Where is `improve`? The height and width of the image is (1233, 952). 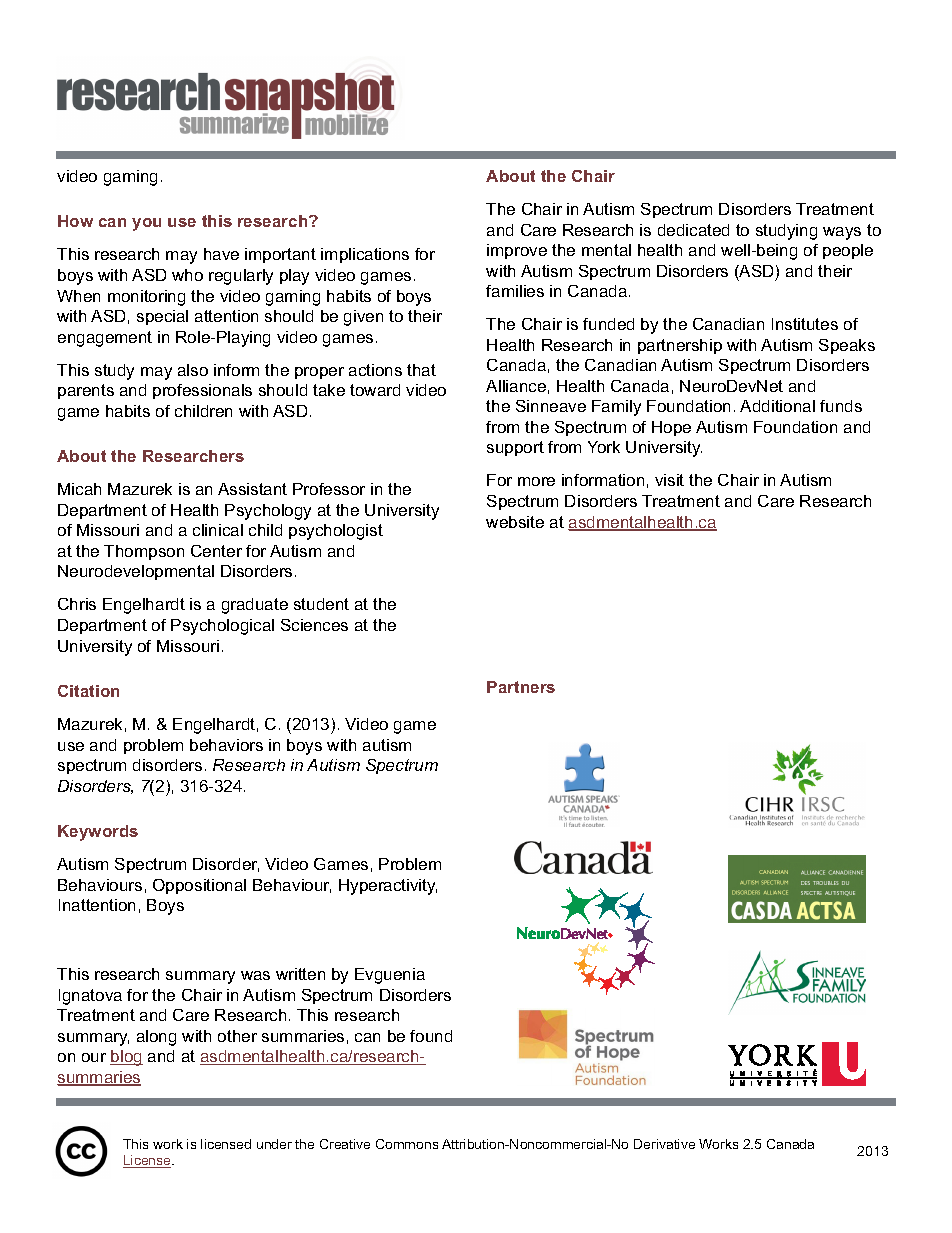 improve is located at coordinates (517, 251).
